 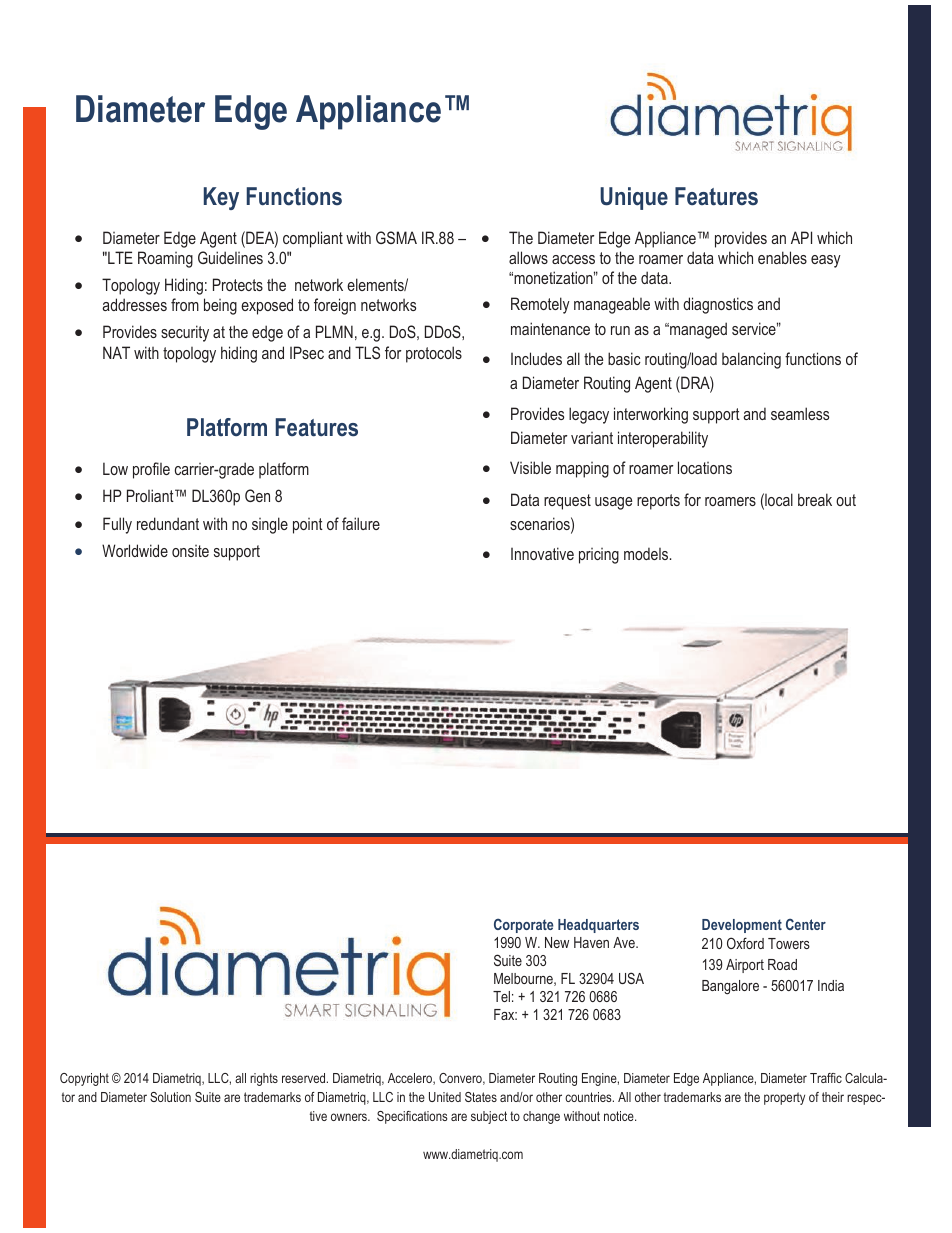 I want to click on Headquarters, so click(x=598, y=926).
